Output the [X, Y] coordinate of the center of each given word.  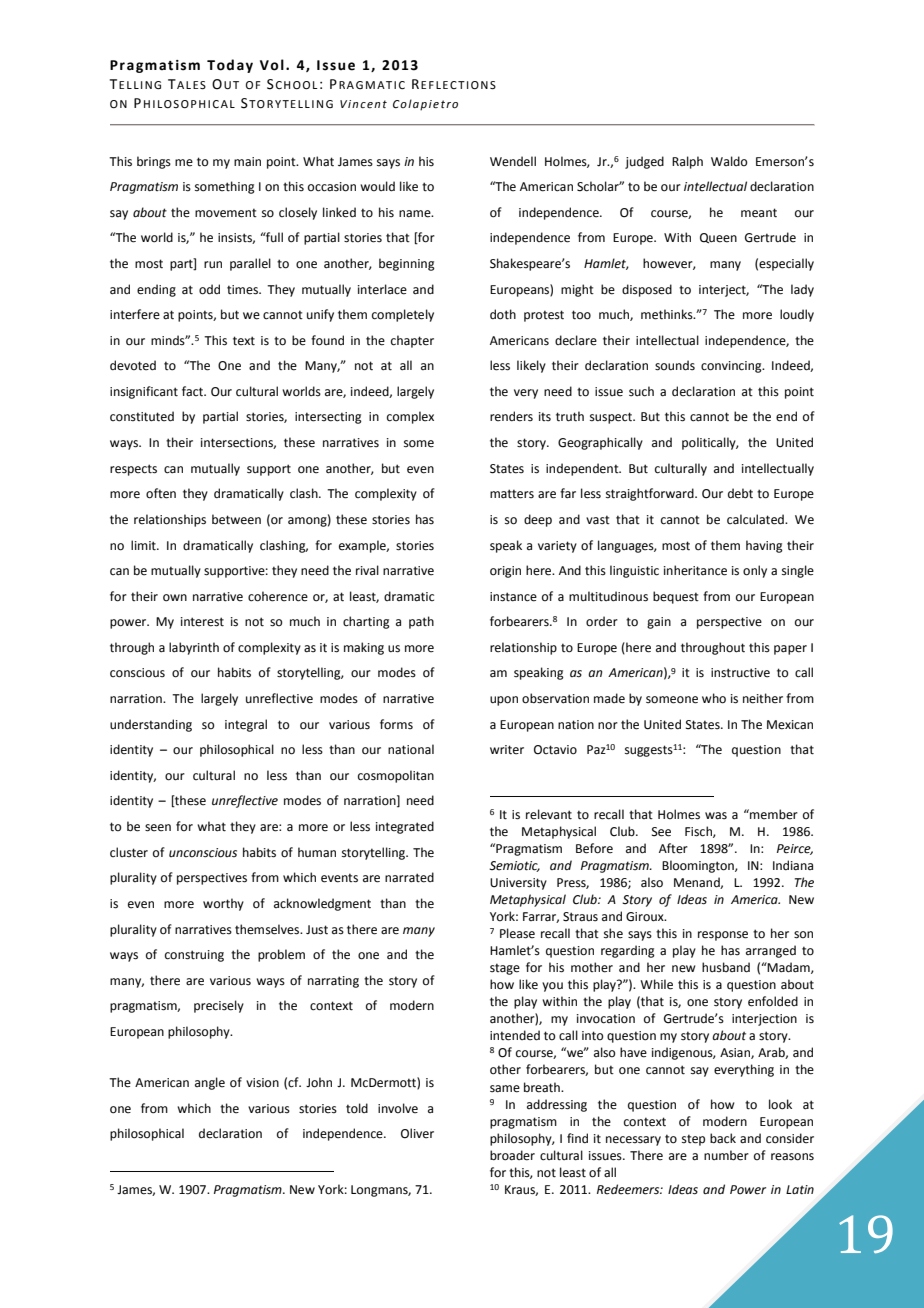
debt [740, 493]
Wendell [513, 161]
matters [512, 494]
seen [158, 828]
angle [210, 1083]
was [716, 816]
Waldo [729, 161]
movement [226, 213]
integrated [405, 827]
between [236, 519]
